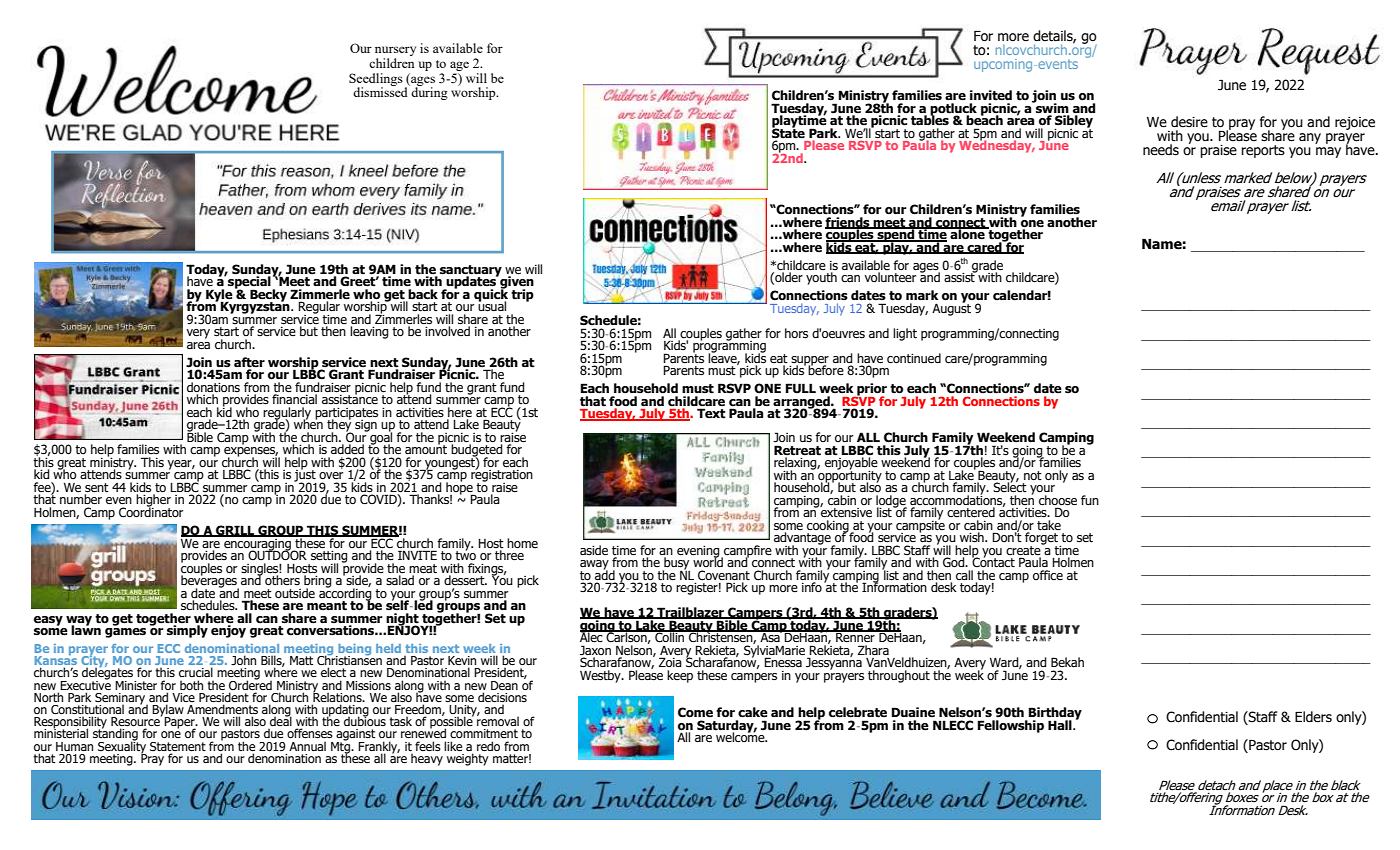 Image resolution: width=1400 pixels, height=850 pixels. I want to click on August, so click(951, 308).
